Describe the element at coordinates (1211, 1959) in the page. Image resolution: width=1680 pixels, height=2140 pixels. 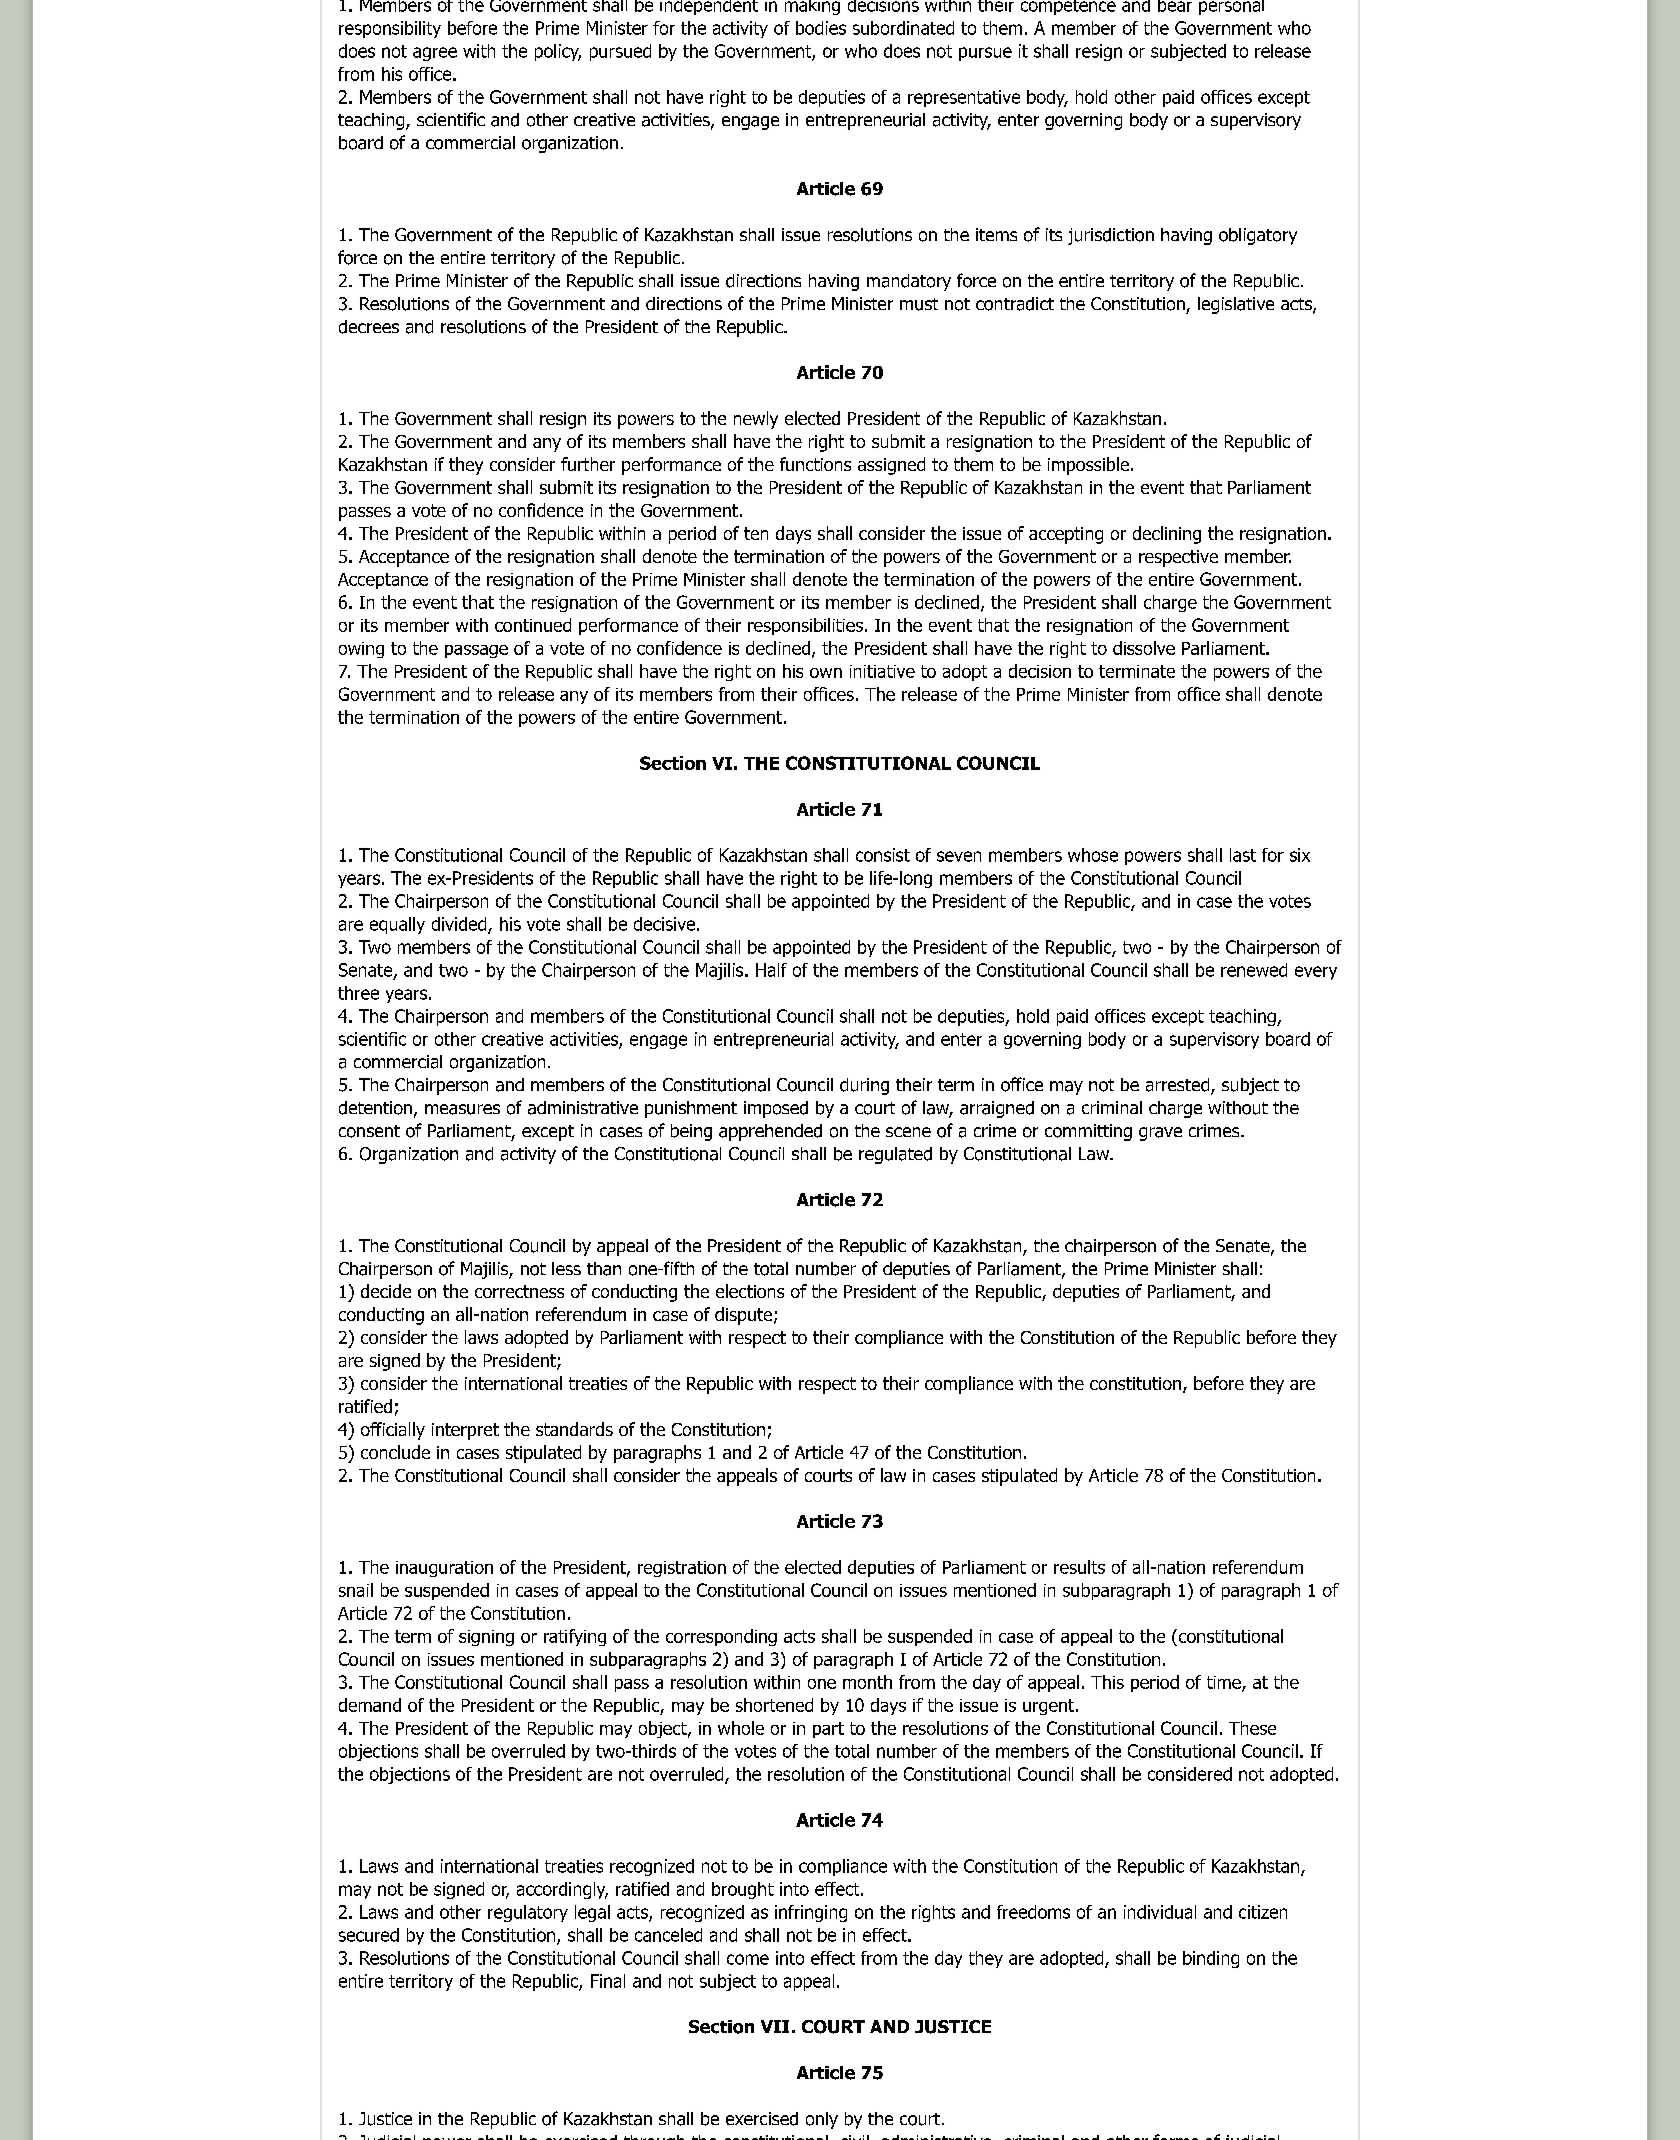
I see `binding` at that location.
